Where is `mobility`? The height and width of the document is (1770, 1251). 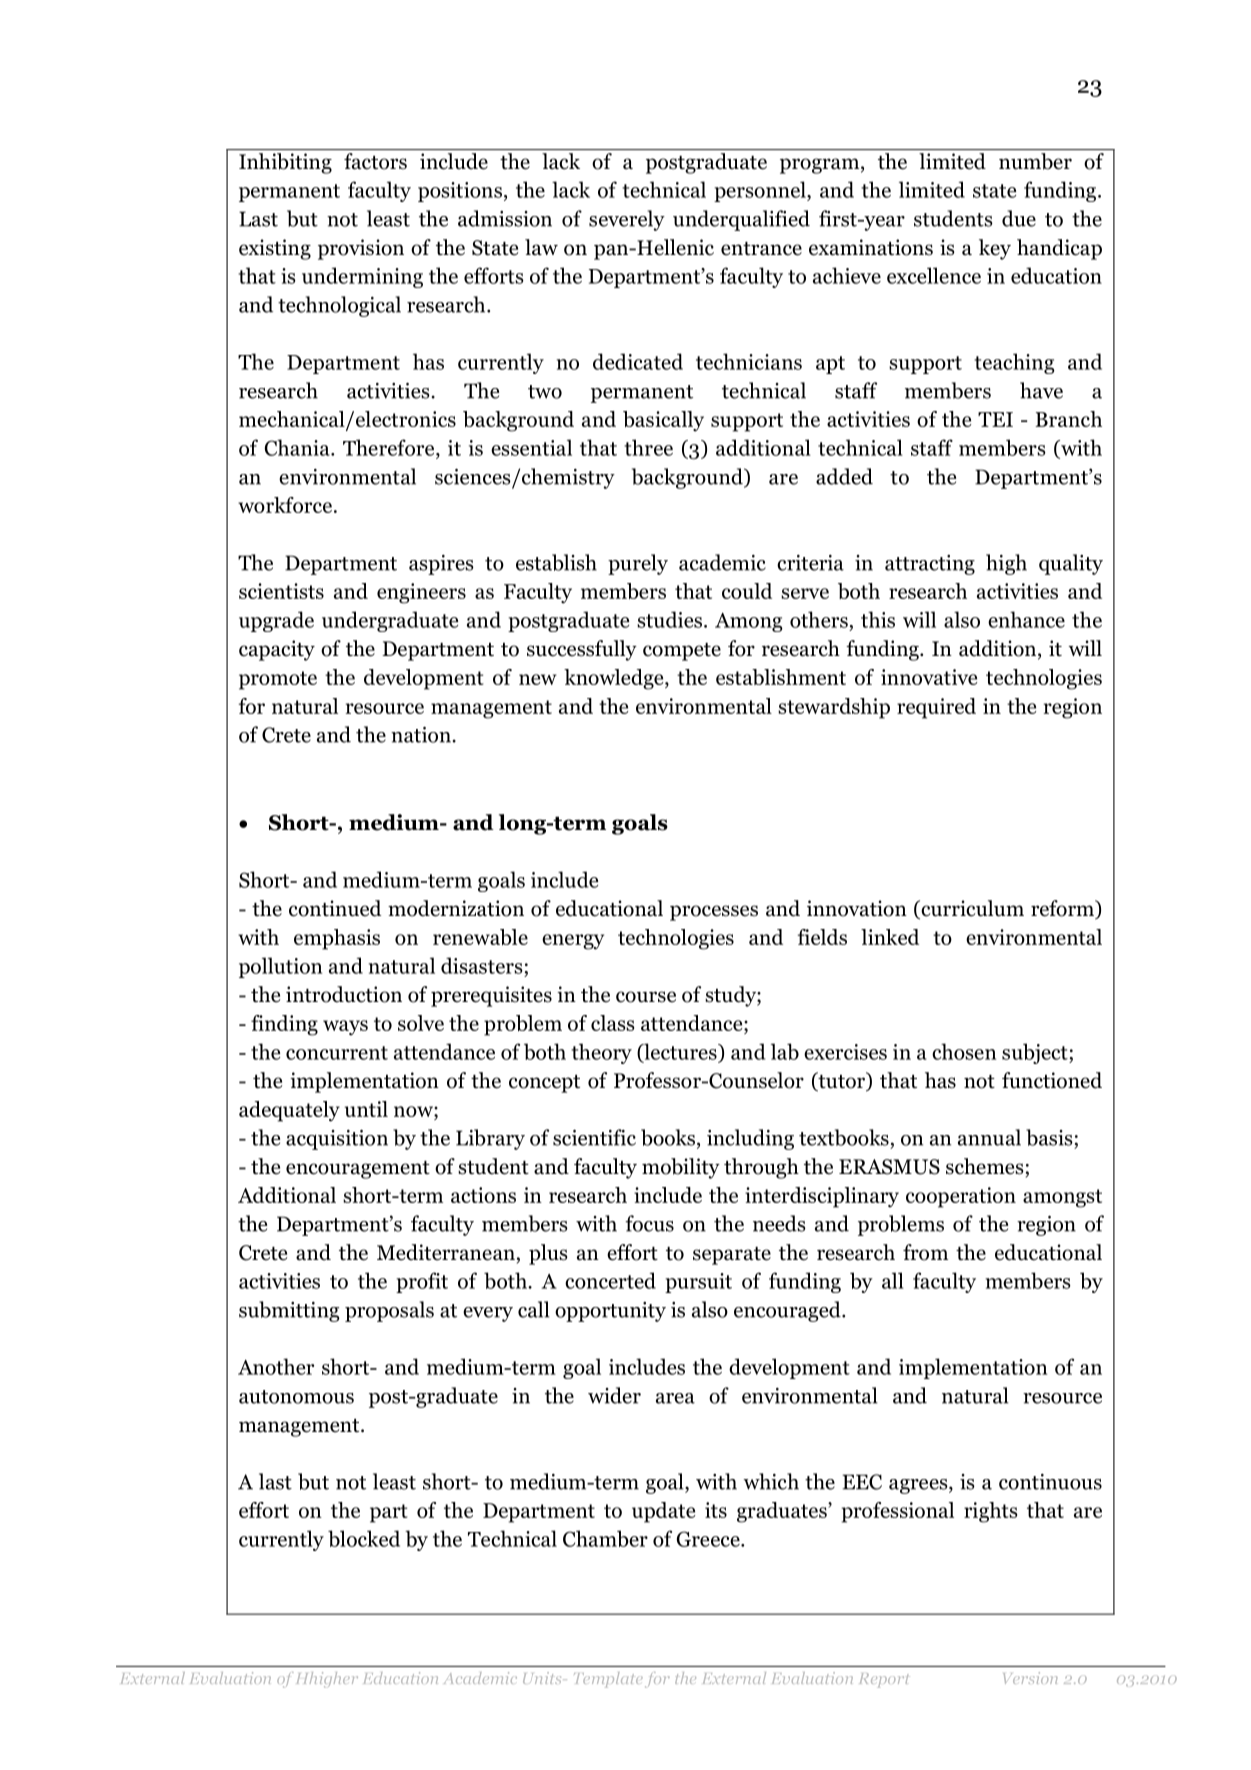 mobility is located at coordinates (681, 1168).
